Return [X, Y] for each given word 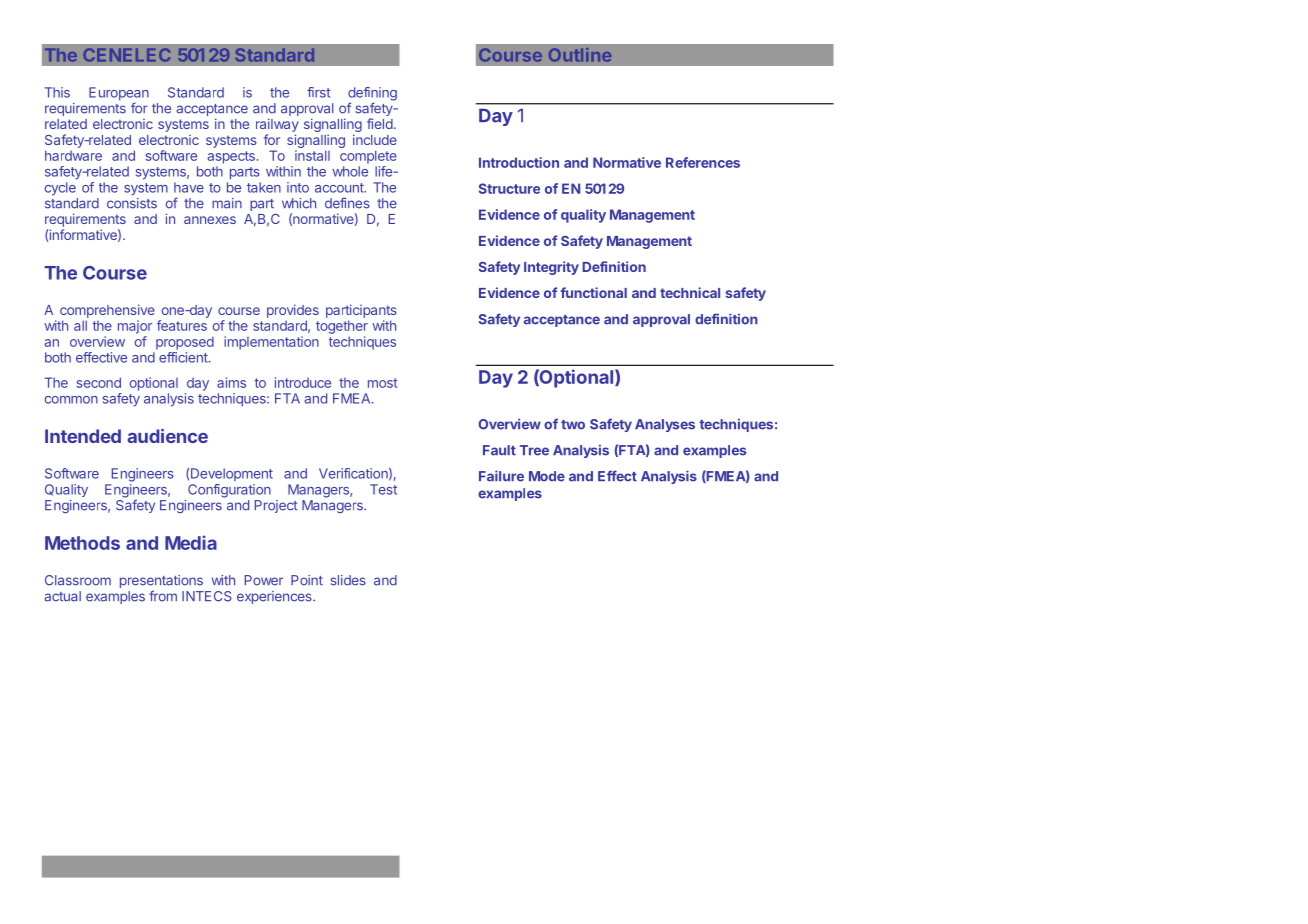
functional [593, 292]
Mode [547, 476]
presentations [161, 583]
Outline [580, 55]
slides [348, 580]
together [342, 327]
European [119, 95]
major [135, 327]
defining [372, 95]
